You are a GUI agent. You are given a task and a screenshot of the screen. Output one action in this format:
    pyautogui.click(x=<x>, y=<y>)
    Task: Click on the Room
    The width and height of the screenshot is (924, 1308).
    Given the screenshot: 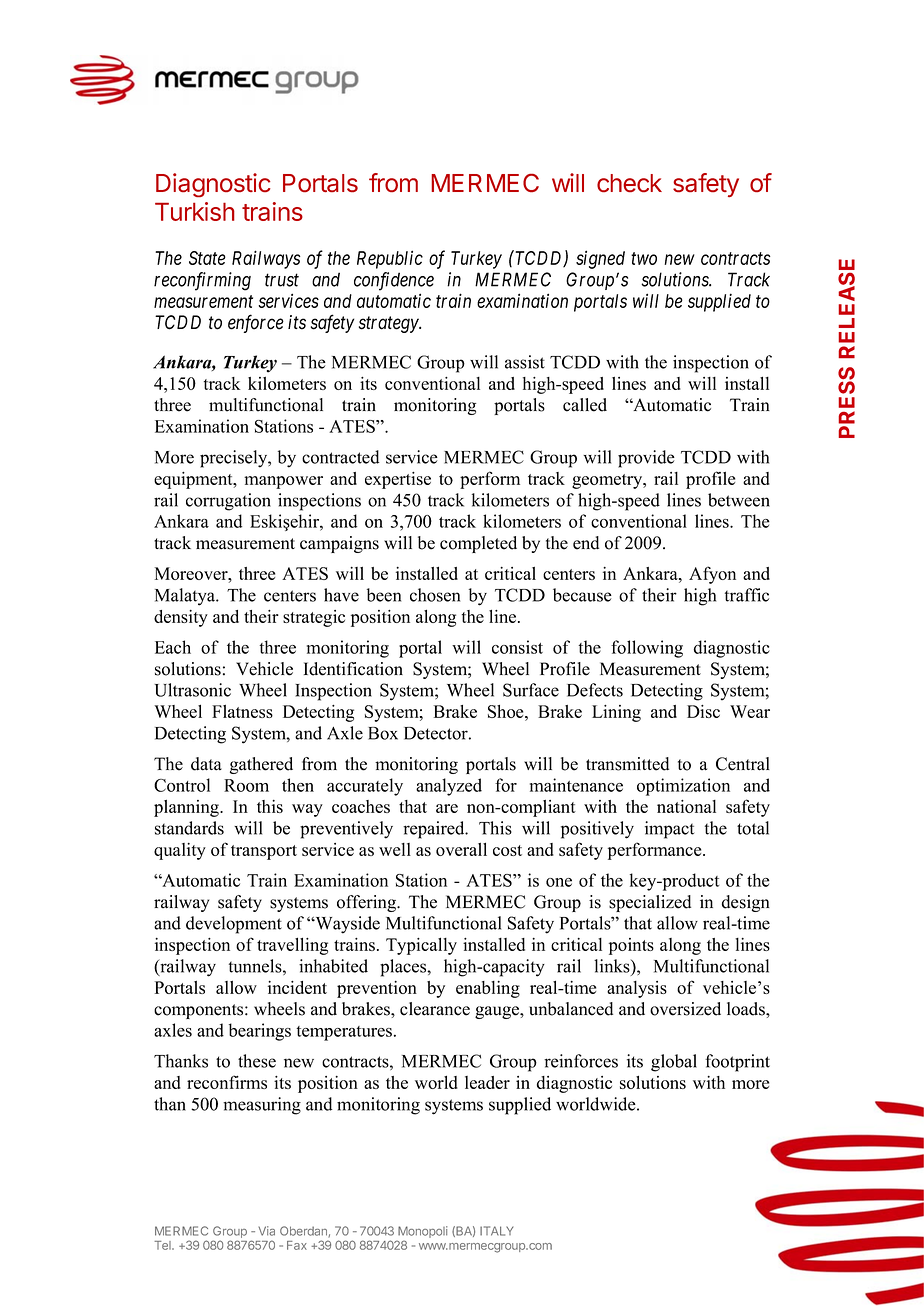 What is the action you would take?
    pyautogui.click(x=246, y=785)
